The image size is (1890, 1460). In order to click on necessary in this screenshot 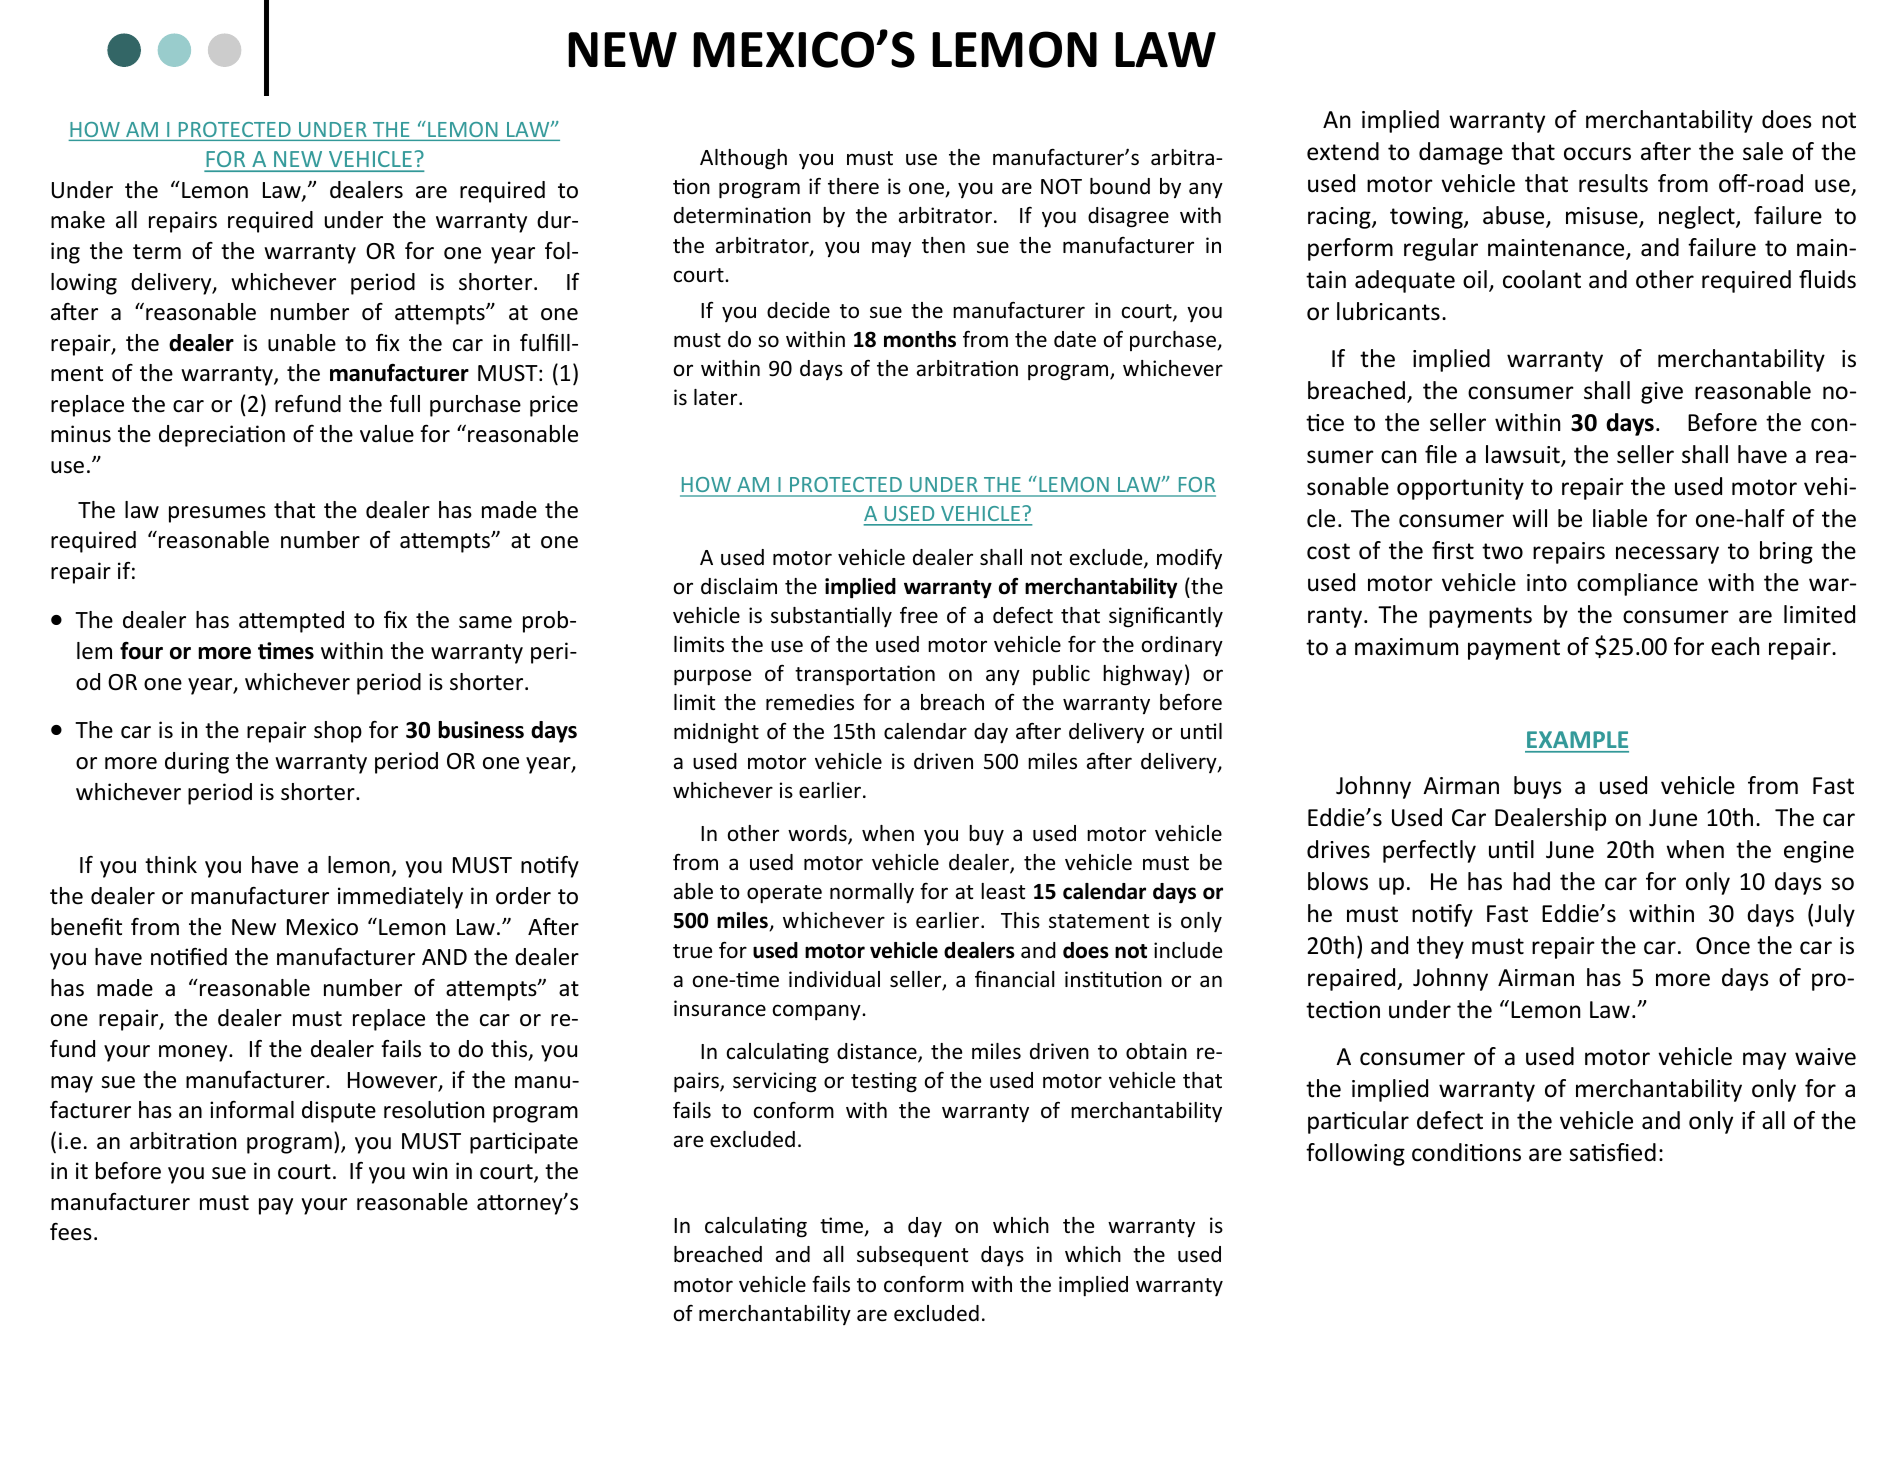, I will do `click(1667, 555)`.
